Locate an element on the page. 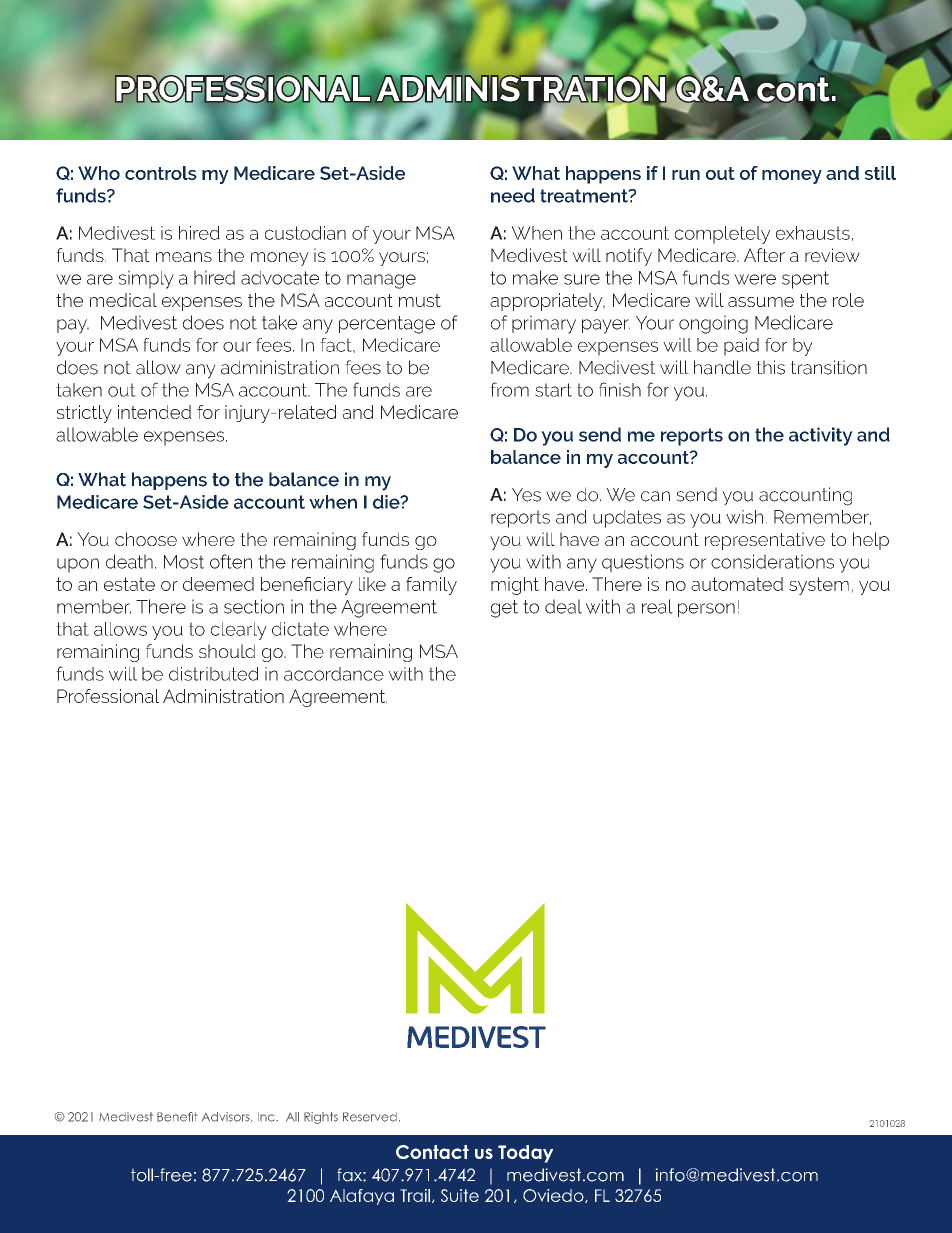  Most is located at coordinates (184, 562).
